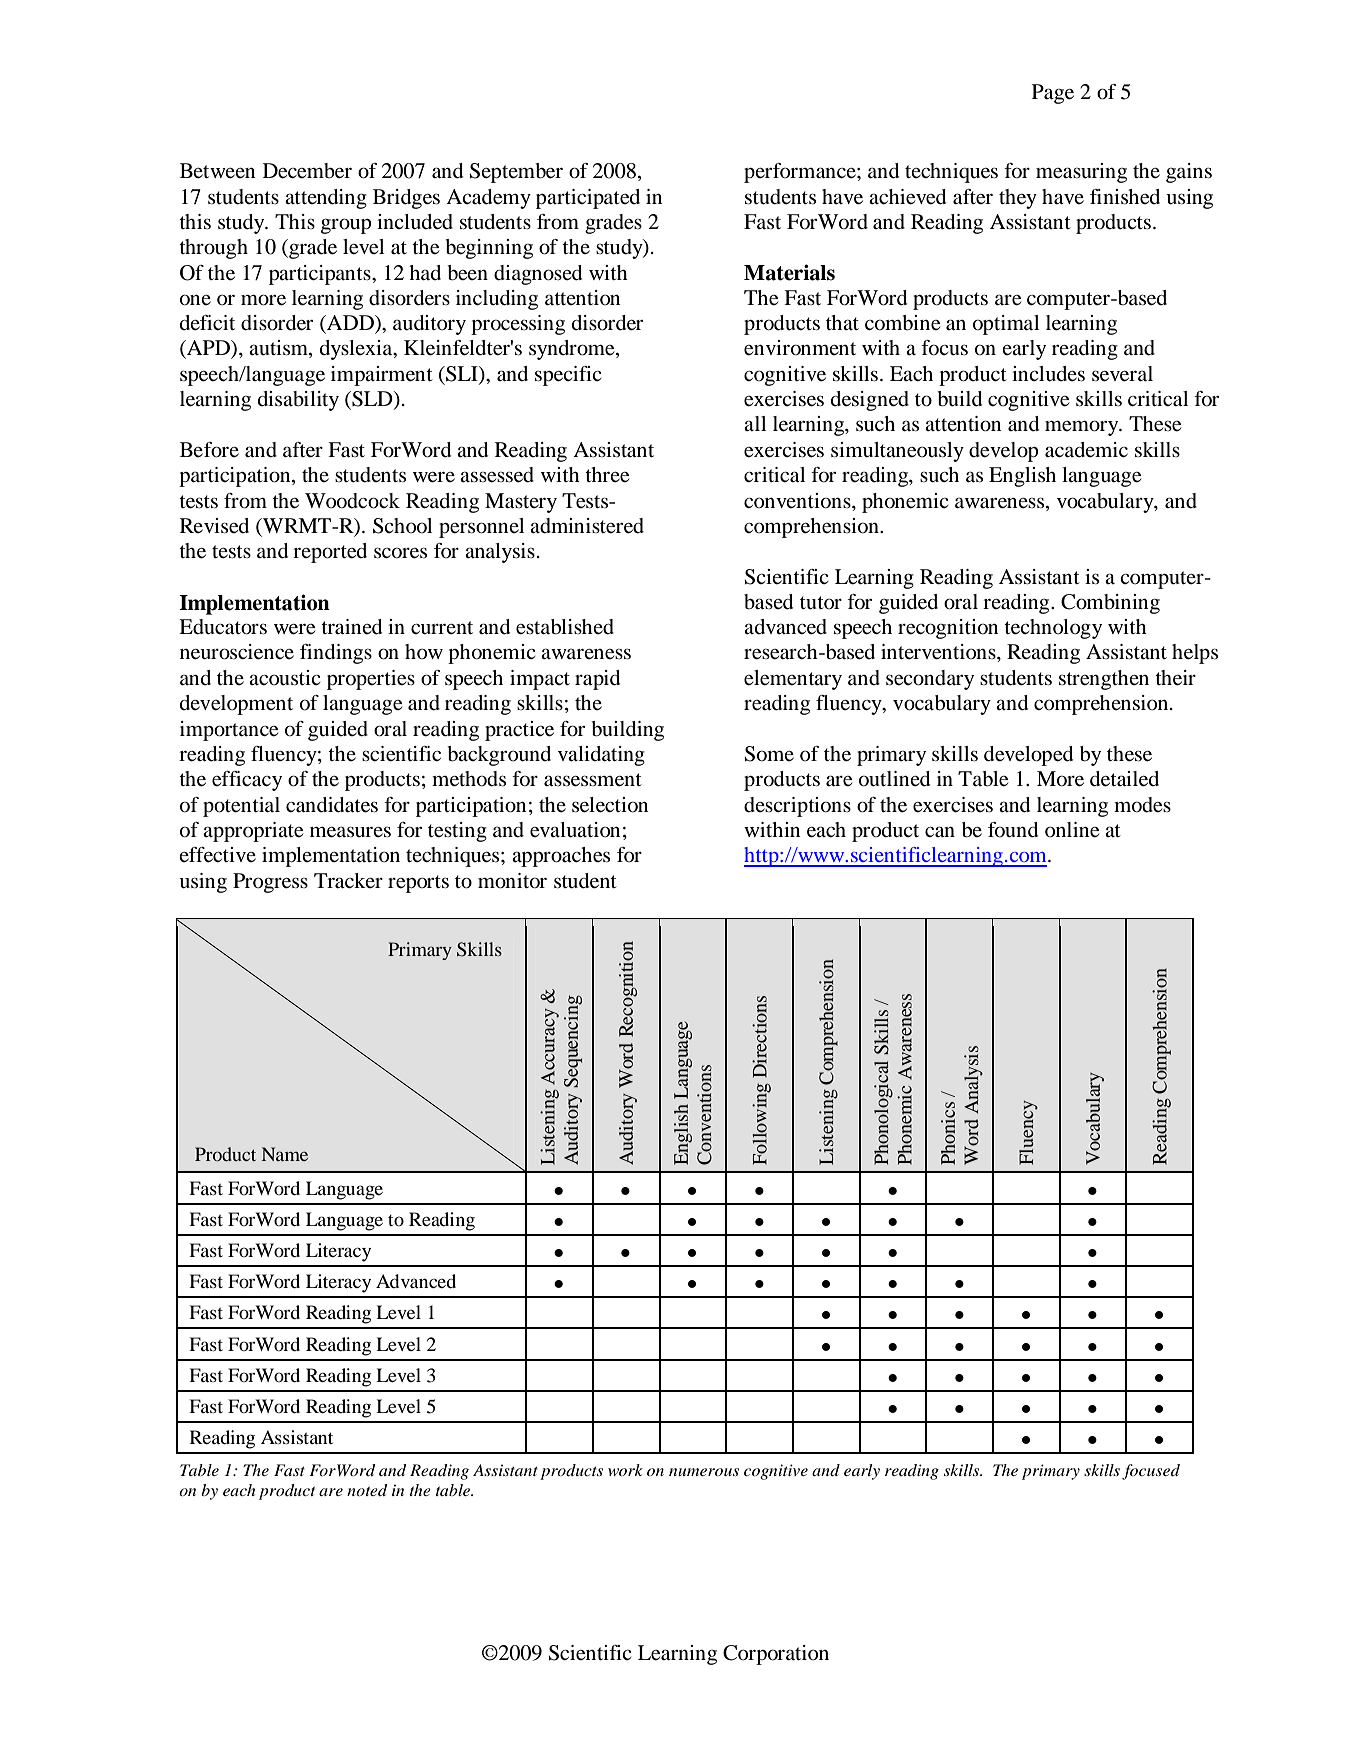 The image size is (1349, 1745). What do you see at coordinates (588, 199) in the screenshot?
I see `participated` at bounding box center [588, 199].
